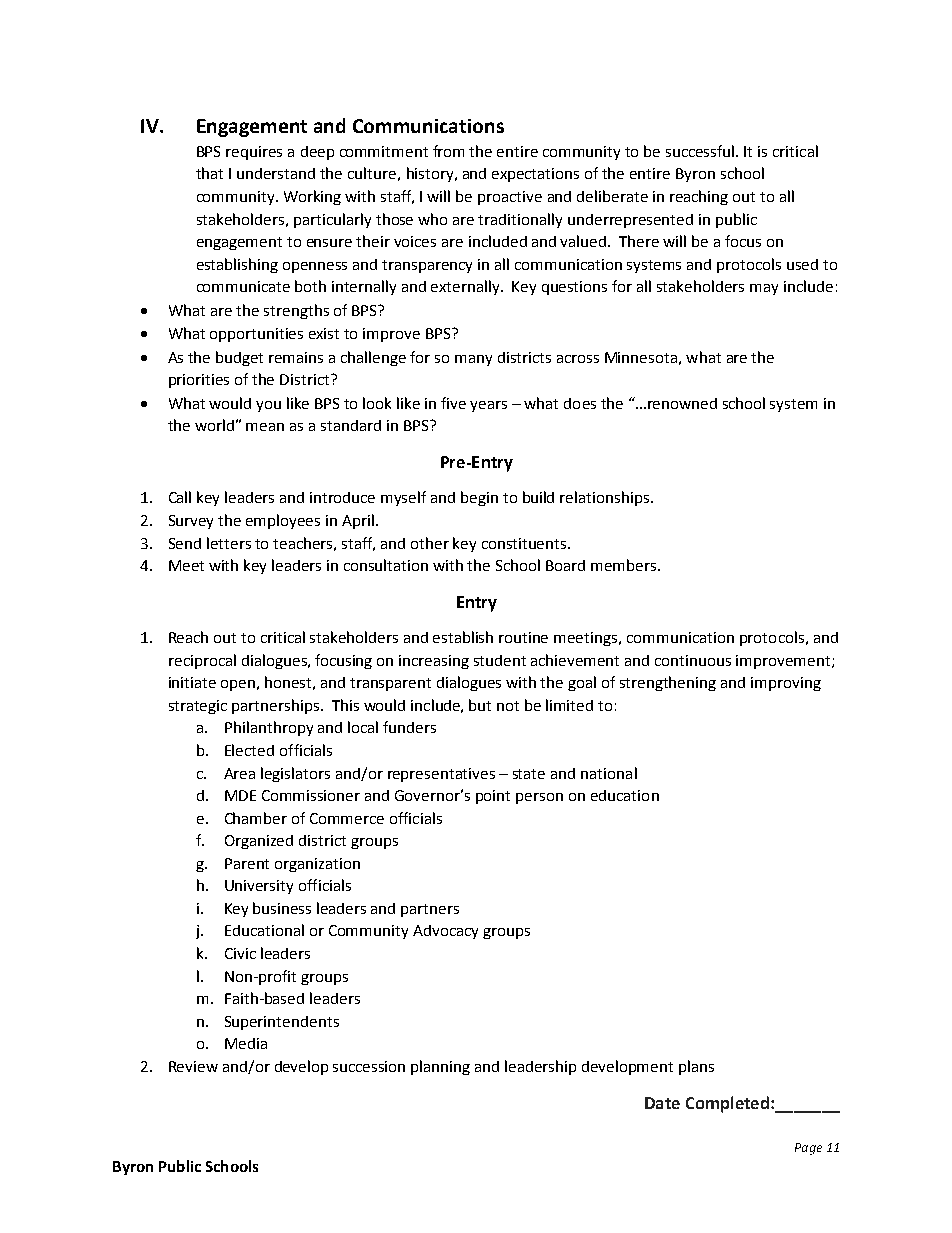 This screenshot has height=1233, width=952. Describe the element at coordinates (202, 661) in the screenshot. I see `reciprocal` at that location.
